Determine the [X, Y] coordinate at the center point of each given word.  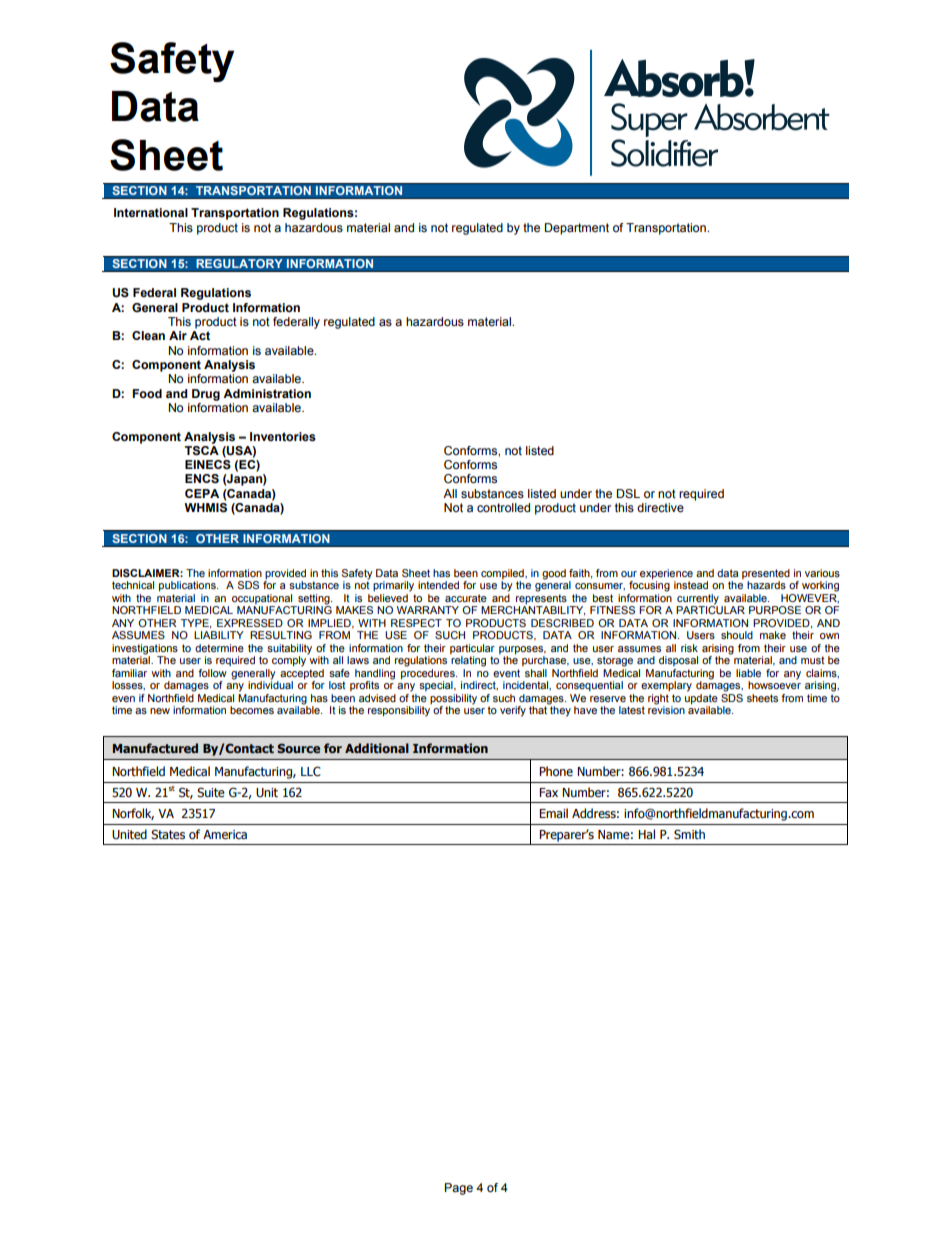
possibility [453, 699]
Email [553, 813]
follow [212, 673]
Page [459, 1189]
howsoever [774, 684]
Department [577, 229]
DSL [628, 493]
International [151, 212]
